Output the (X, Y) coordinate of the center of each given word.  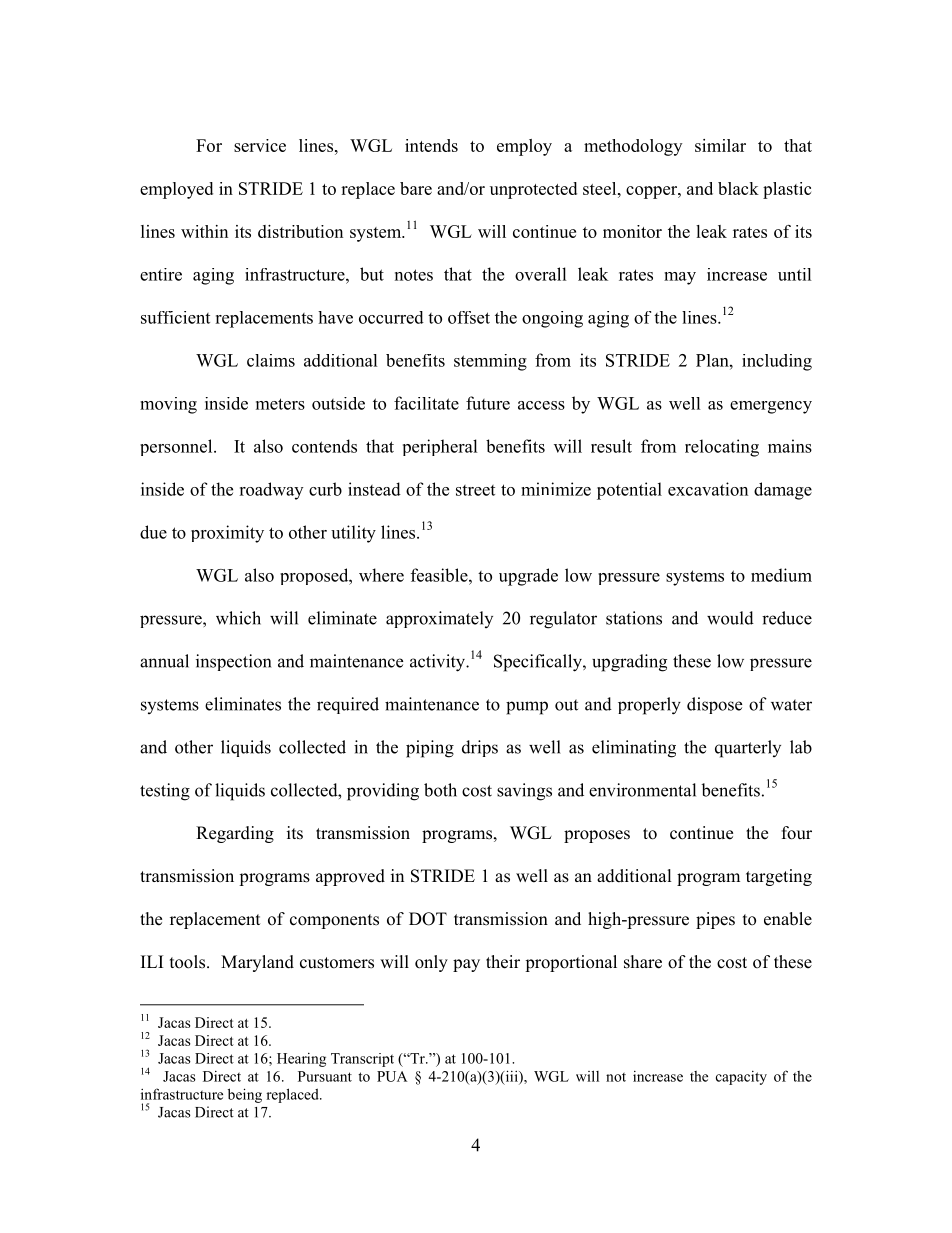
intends (431, 145)
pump (527, 708)
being (245, 1095)
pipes (715, 920)
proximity (227, 534)
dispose (714, 705)
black (738, 188)
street (475, 490)
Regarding (235, 834)
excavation (708, 489)
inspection (233, 662)
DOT (428, 919)
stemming (490, 362)
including (777, 362)
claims (271, 360)
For (209, 145)
